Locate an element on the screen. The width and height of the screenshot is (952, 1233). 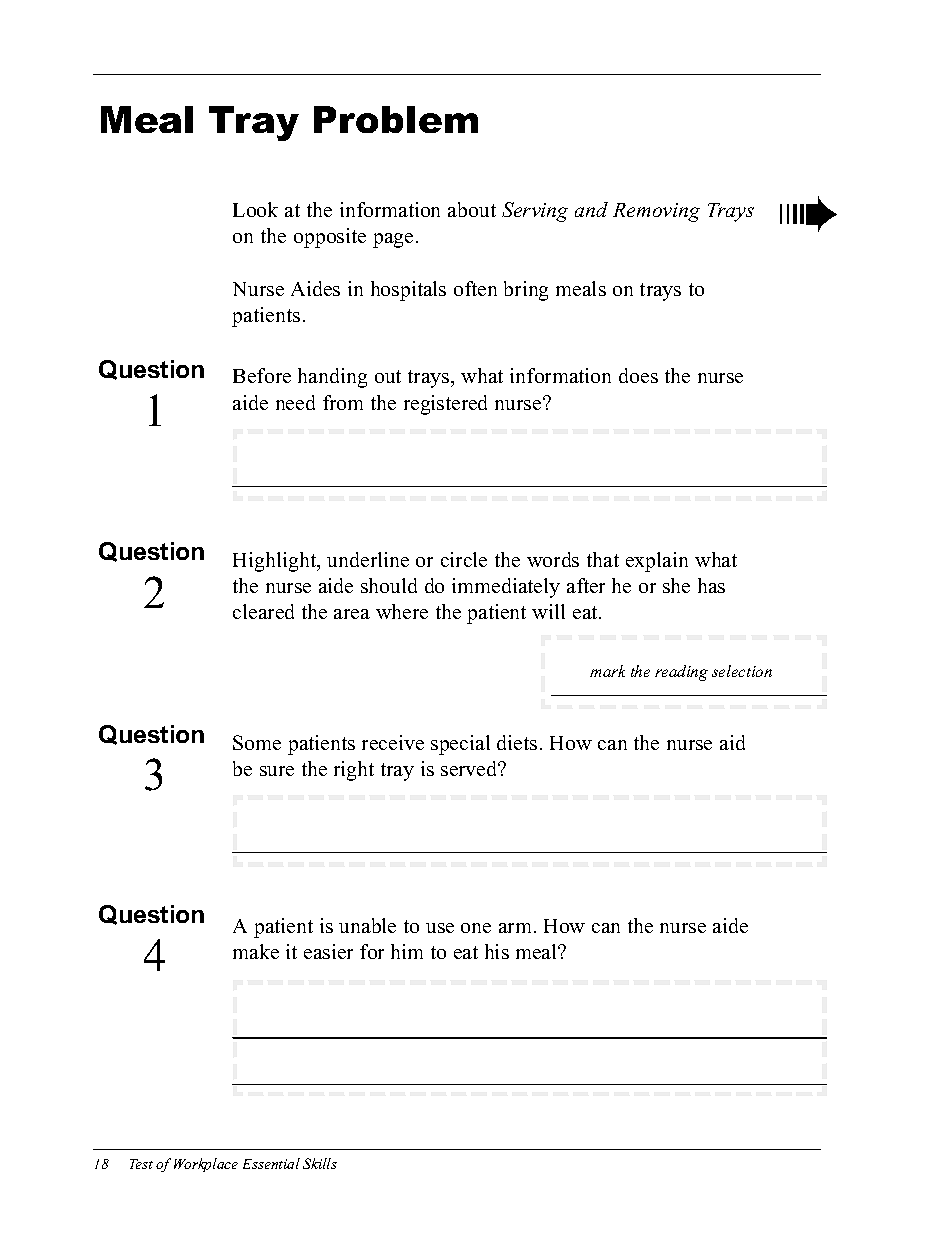
arm is located at coordinates (515, 928).
